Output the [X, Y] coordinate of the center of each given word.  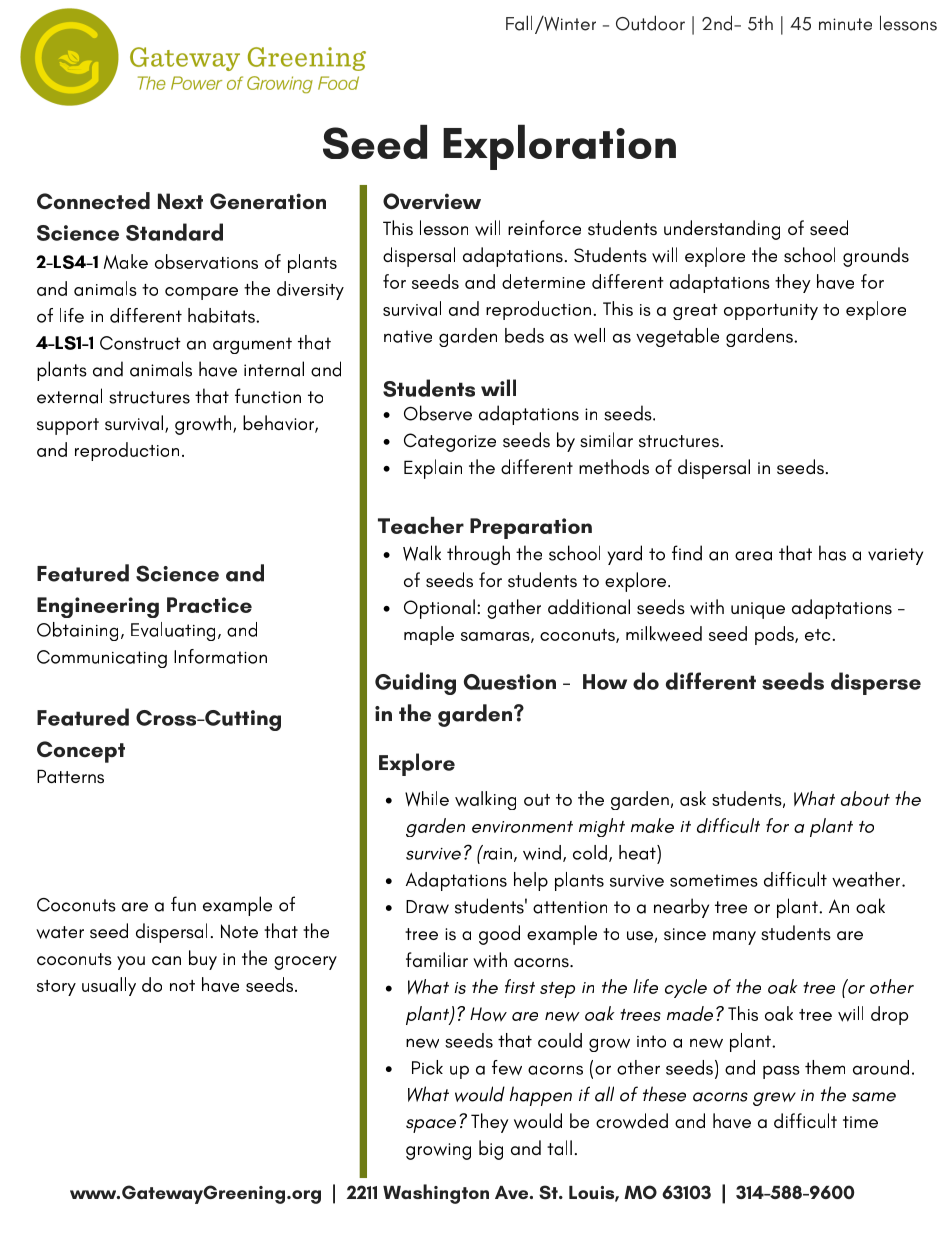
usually [109, 986]
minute [845, 24]
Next [180, 201]
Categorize [450, 442]
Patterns [70, 776]
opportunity [771, 312]
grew [774, 1099]
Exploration [559, 147]
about [865, 798]
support [68, 426]
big [491, 1150]
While [427, 799]
